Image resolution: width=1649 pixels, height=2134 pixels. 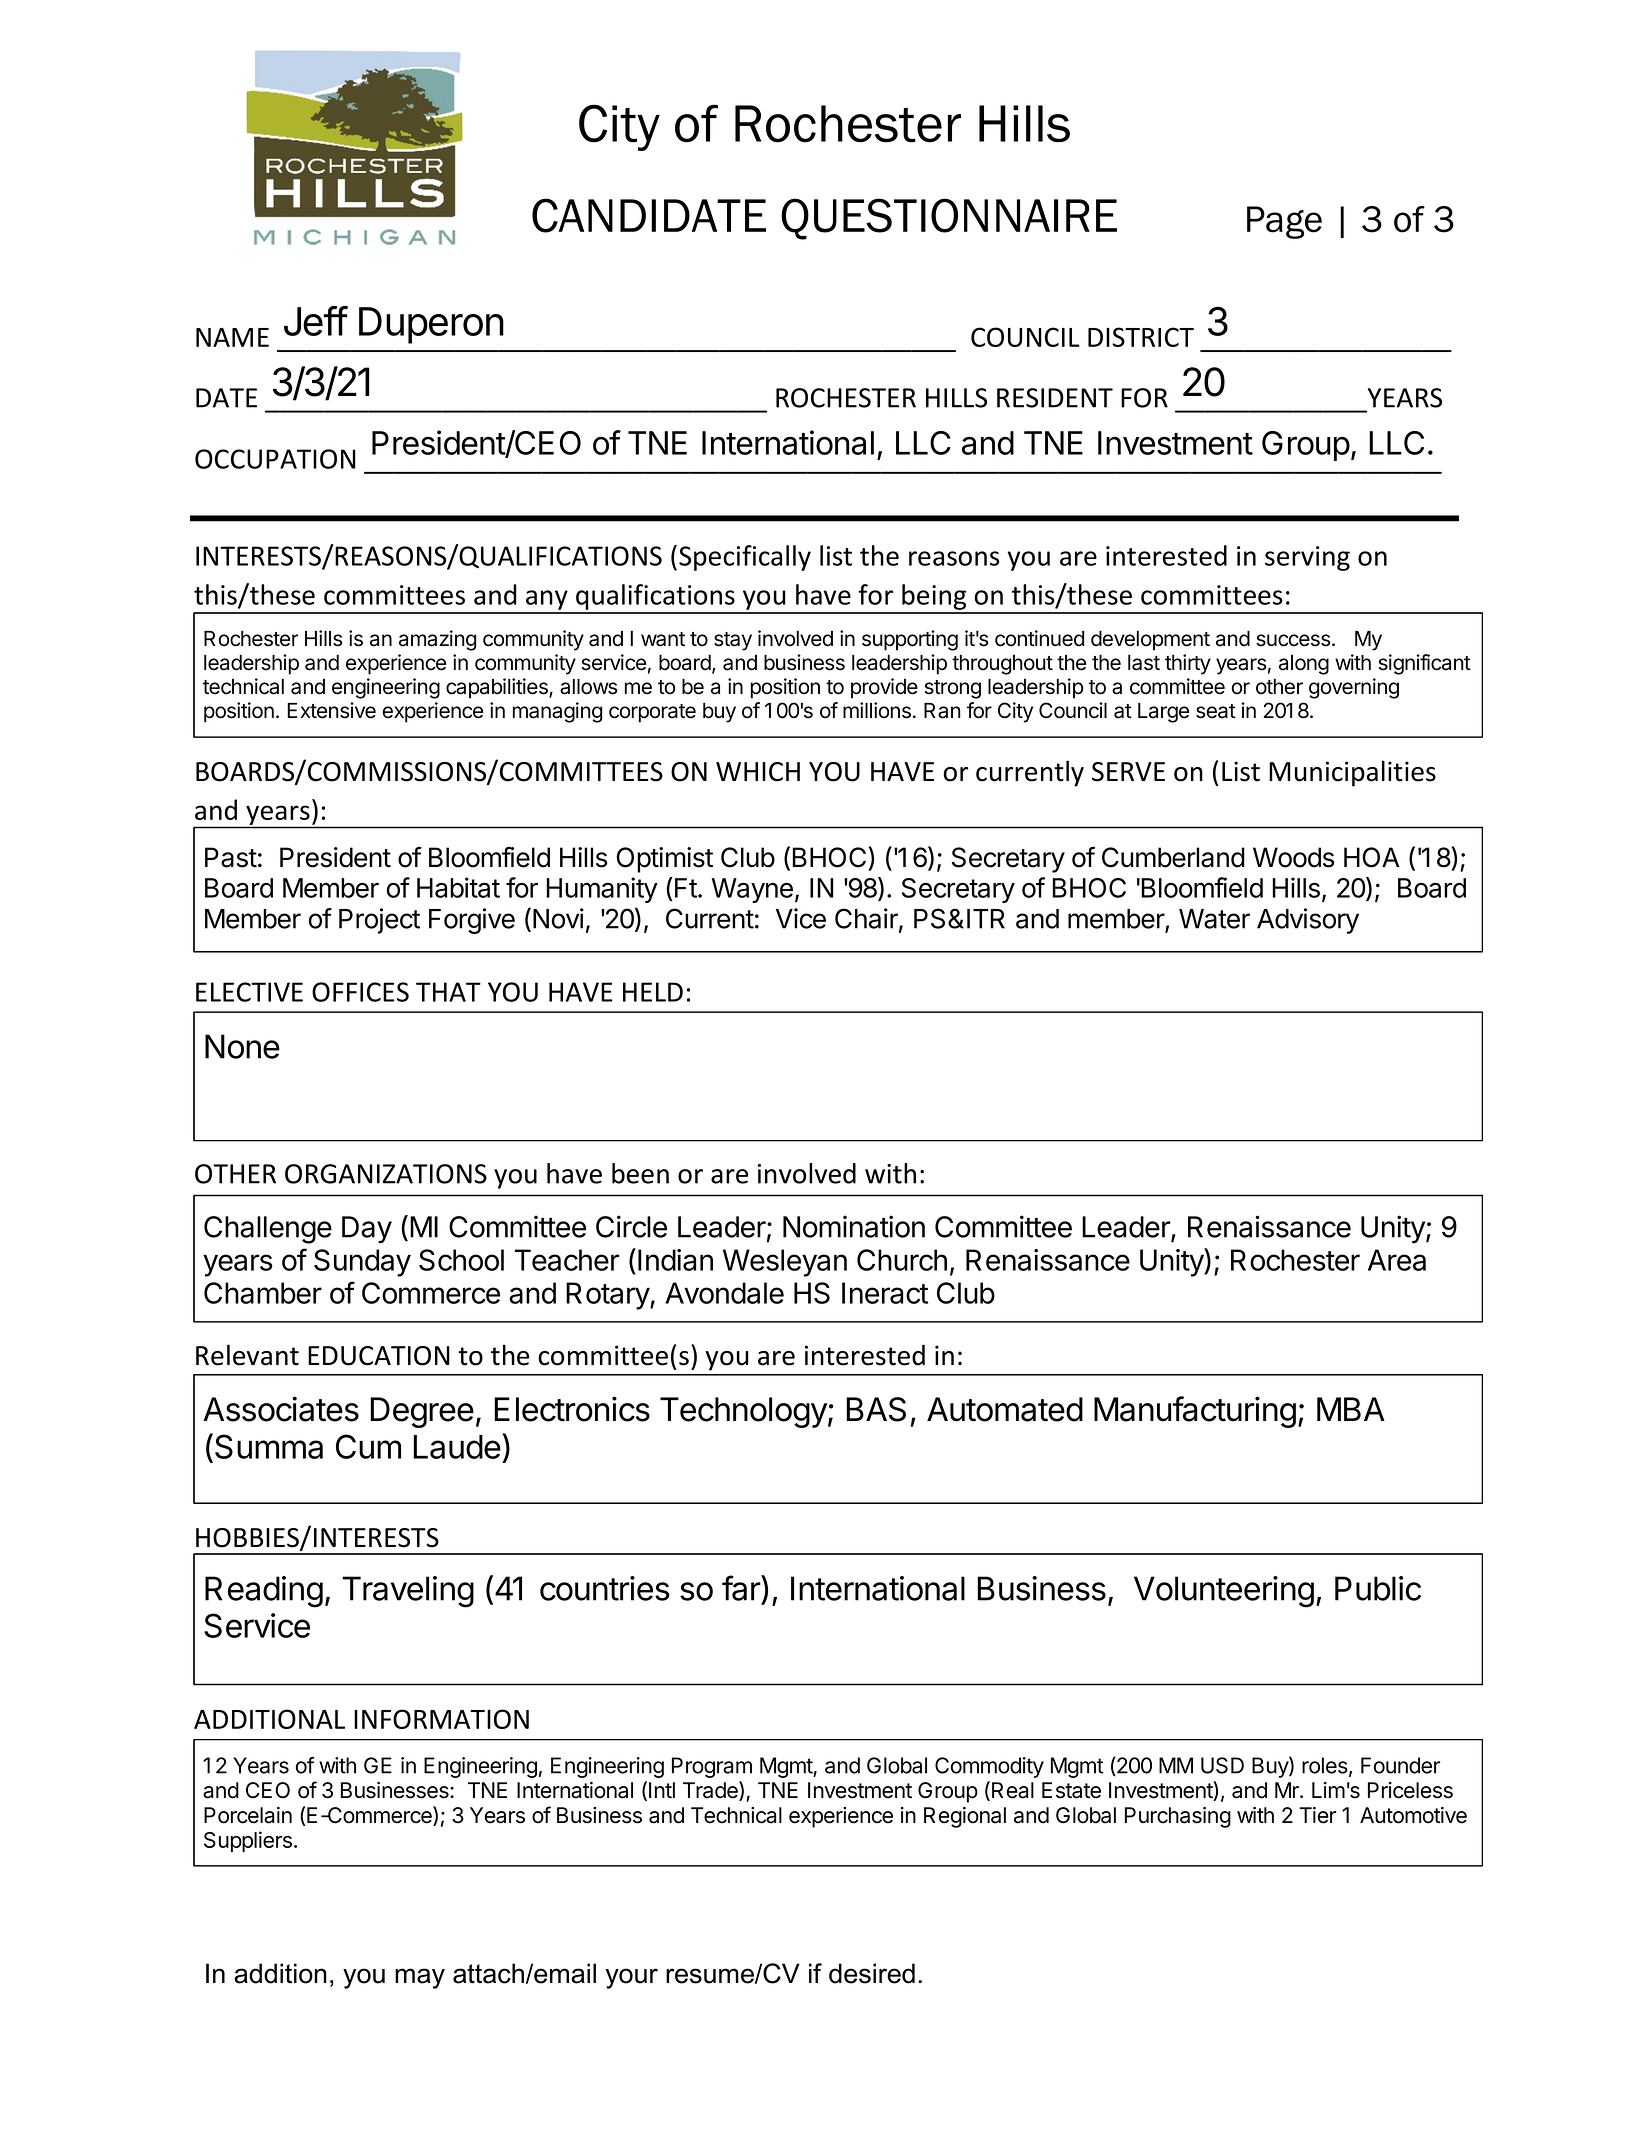 I want to click on WHICH, so click(x=758, y=772).
